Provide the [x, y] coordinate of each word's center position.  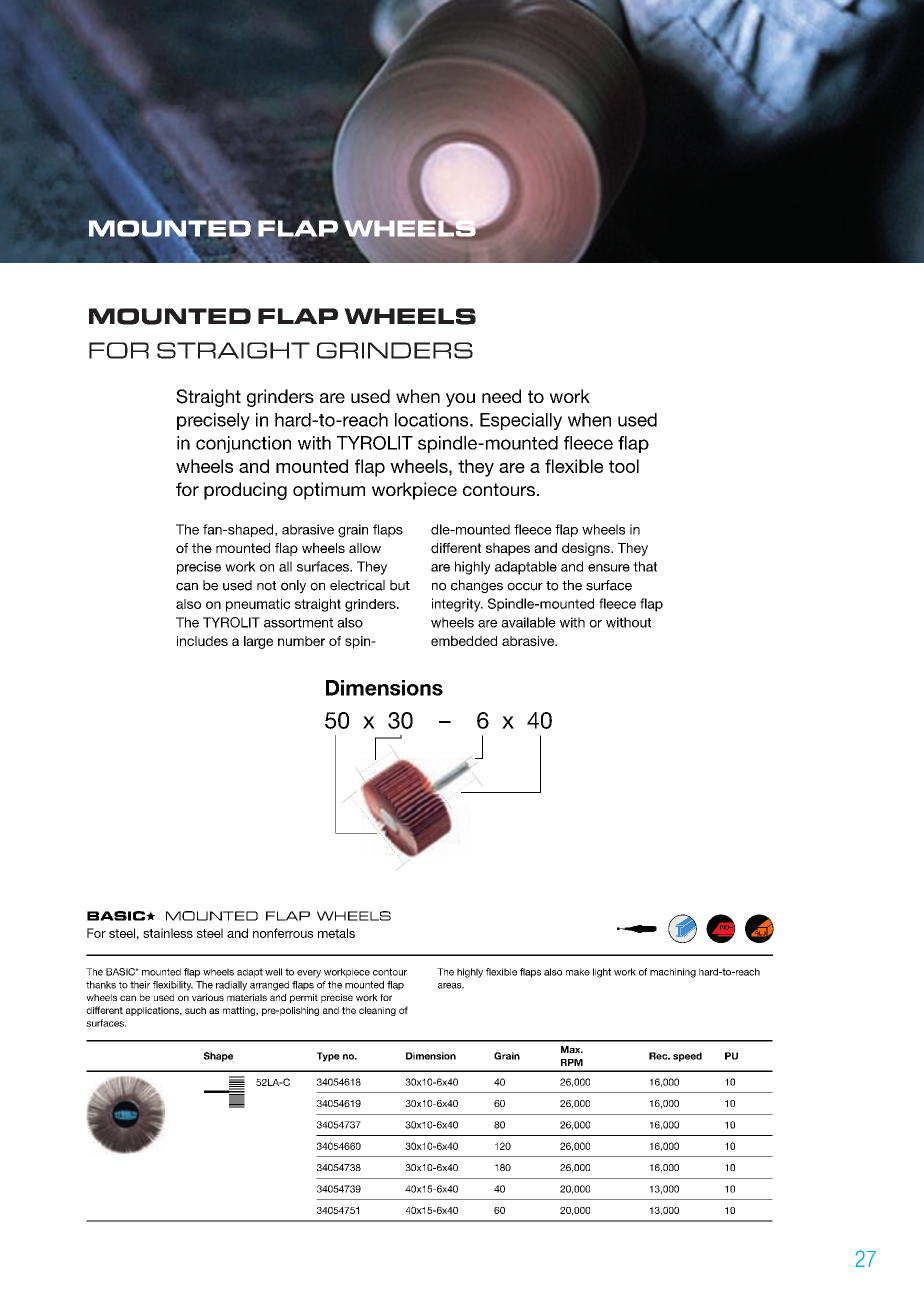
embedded [464, 641]
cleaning [377, 1011]
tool [624, 466]
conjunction [243, 444]
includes [202, 641]
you [460, 400]
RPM [572, 1062]
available [528, 622]
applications [154, 1011]
